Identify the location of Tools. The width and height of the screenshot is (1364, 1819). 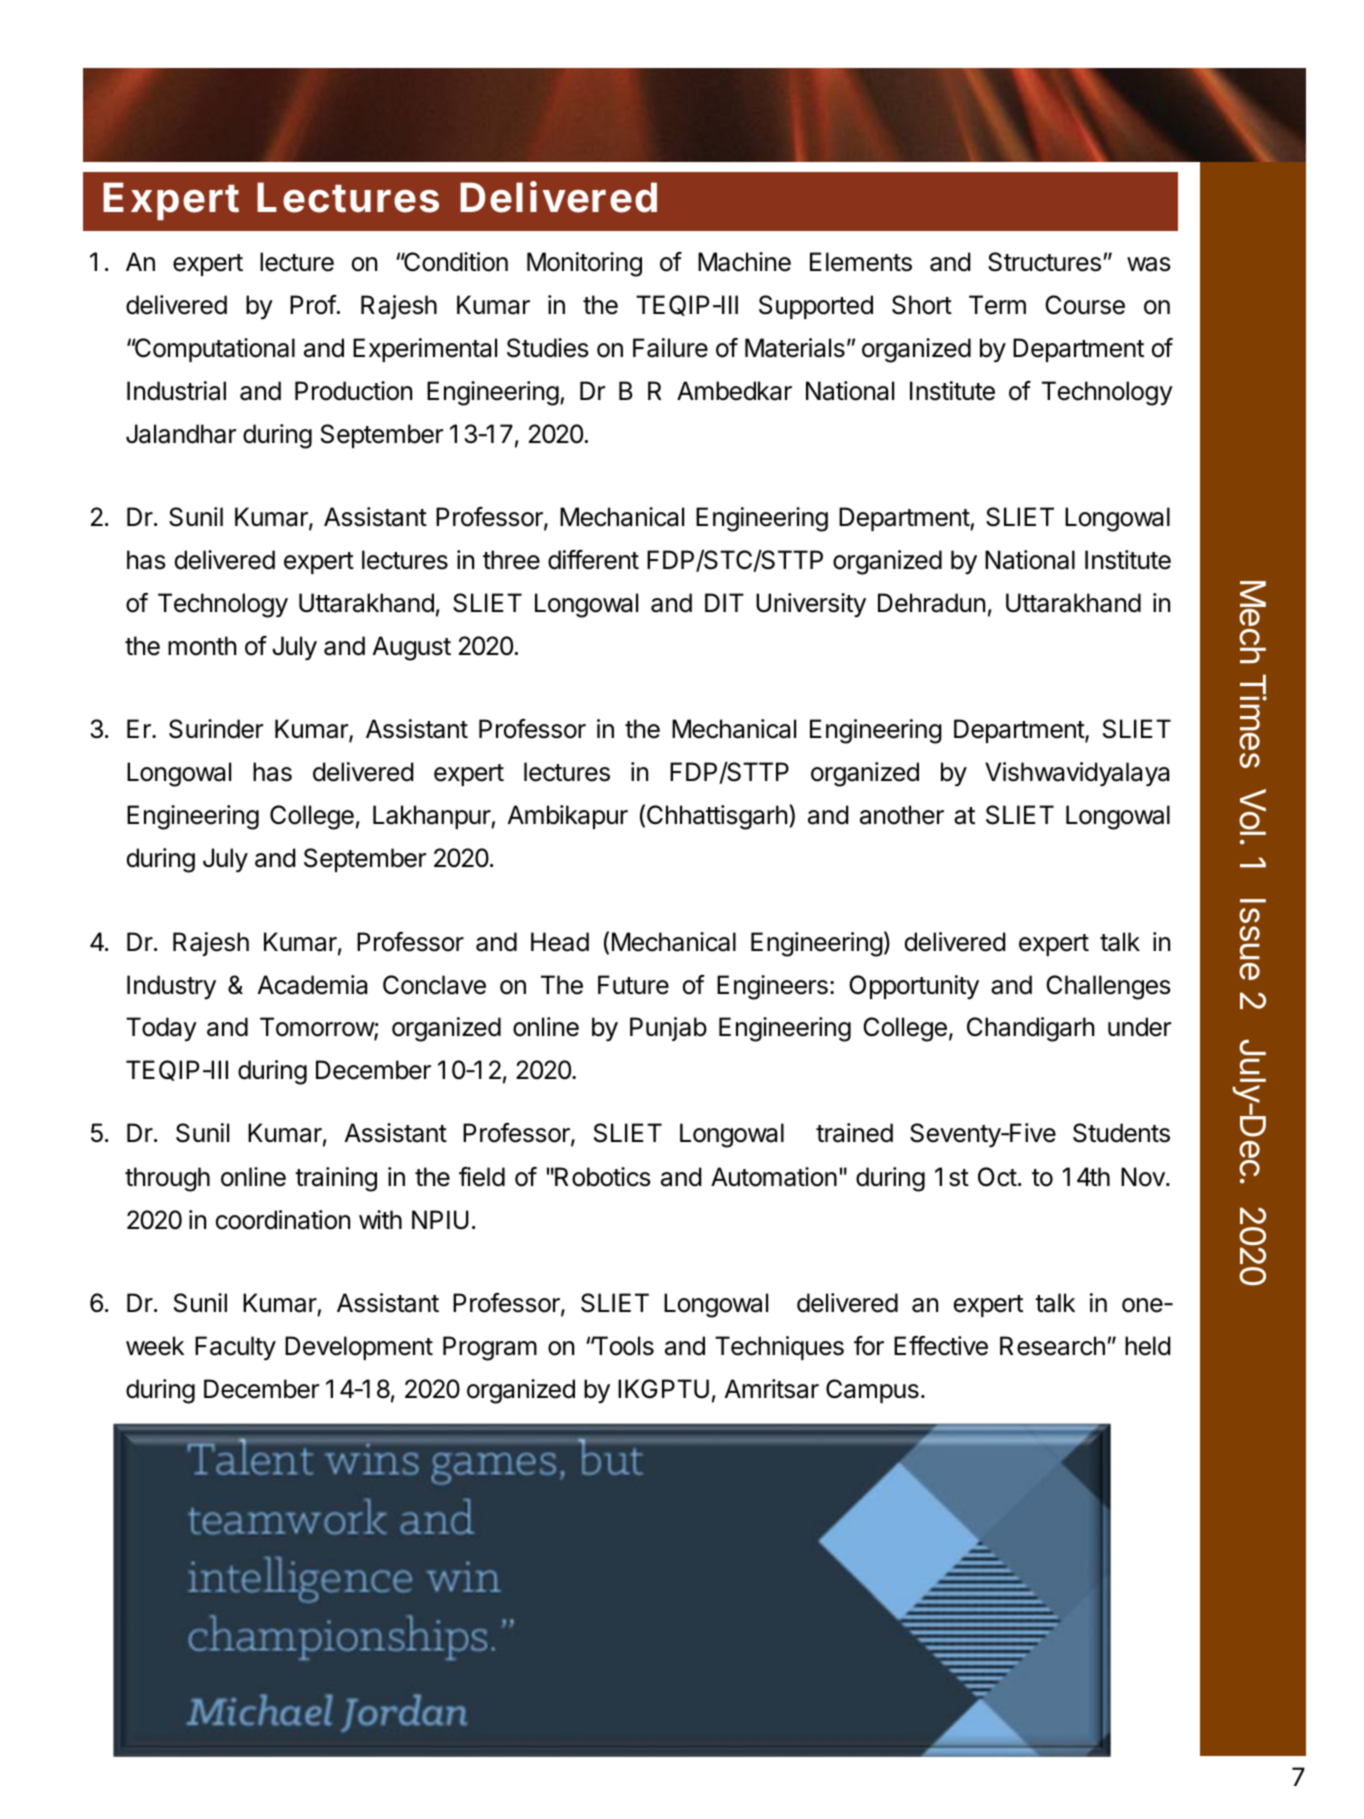
(622, 1346).
